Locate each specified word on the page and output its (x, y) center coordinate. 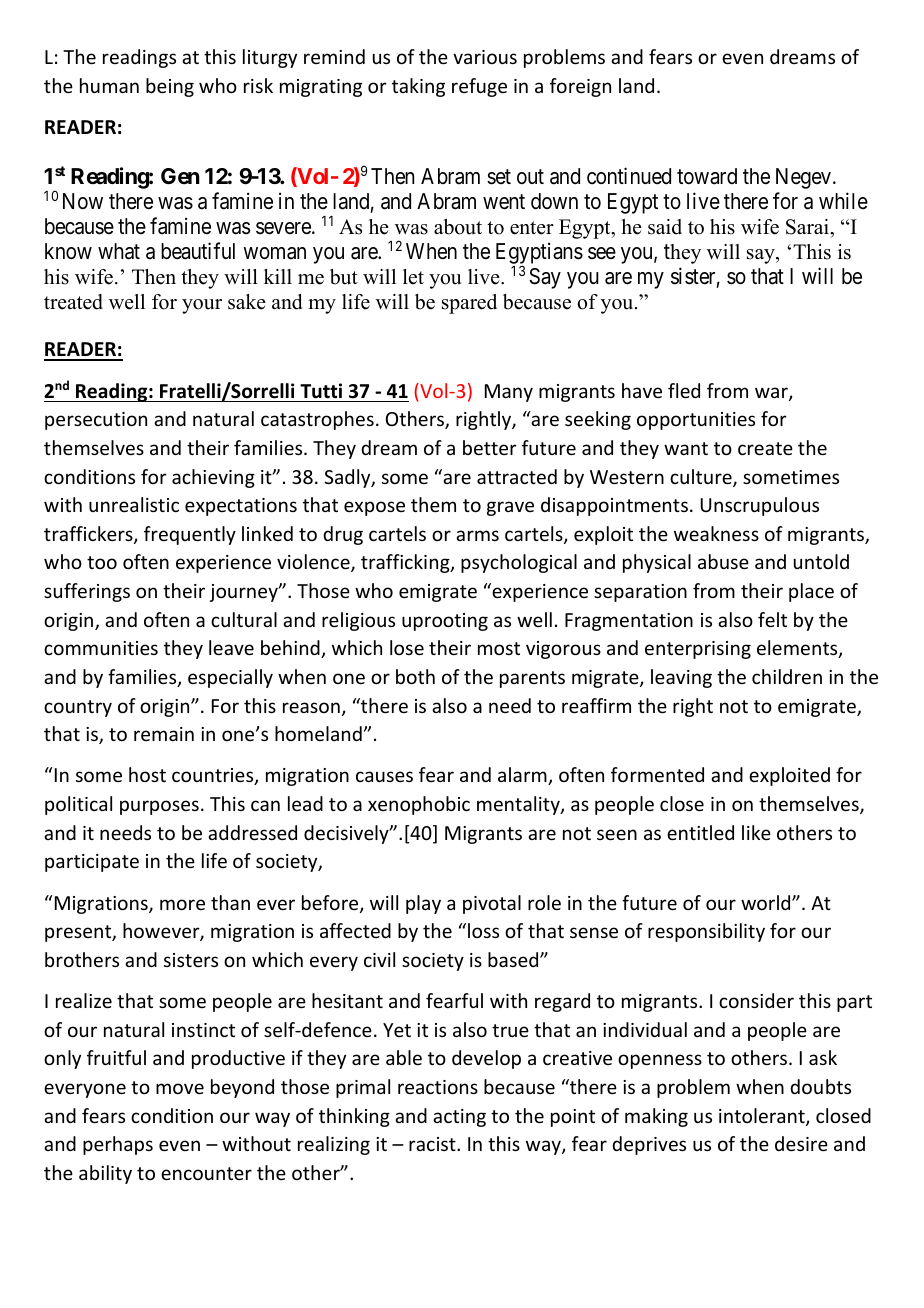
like (756, 832)
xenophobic (419, 805)
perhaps (118, 1145)
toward (707, 176)
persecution (96, 421)
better (490, 447)
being (170, 87)
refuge (479, 87)
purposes (159, 807)
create (765, 448)
